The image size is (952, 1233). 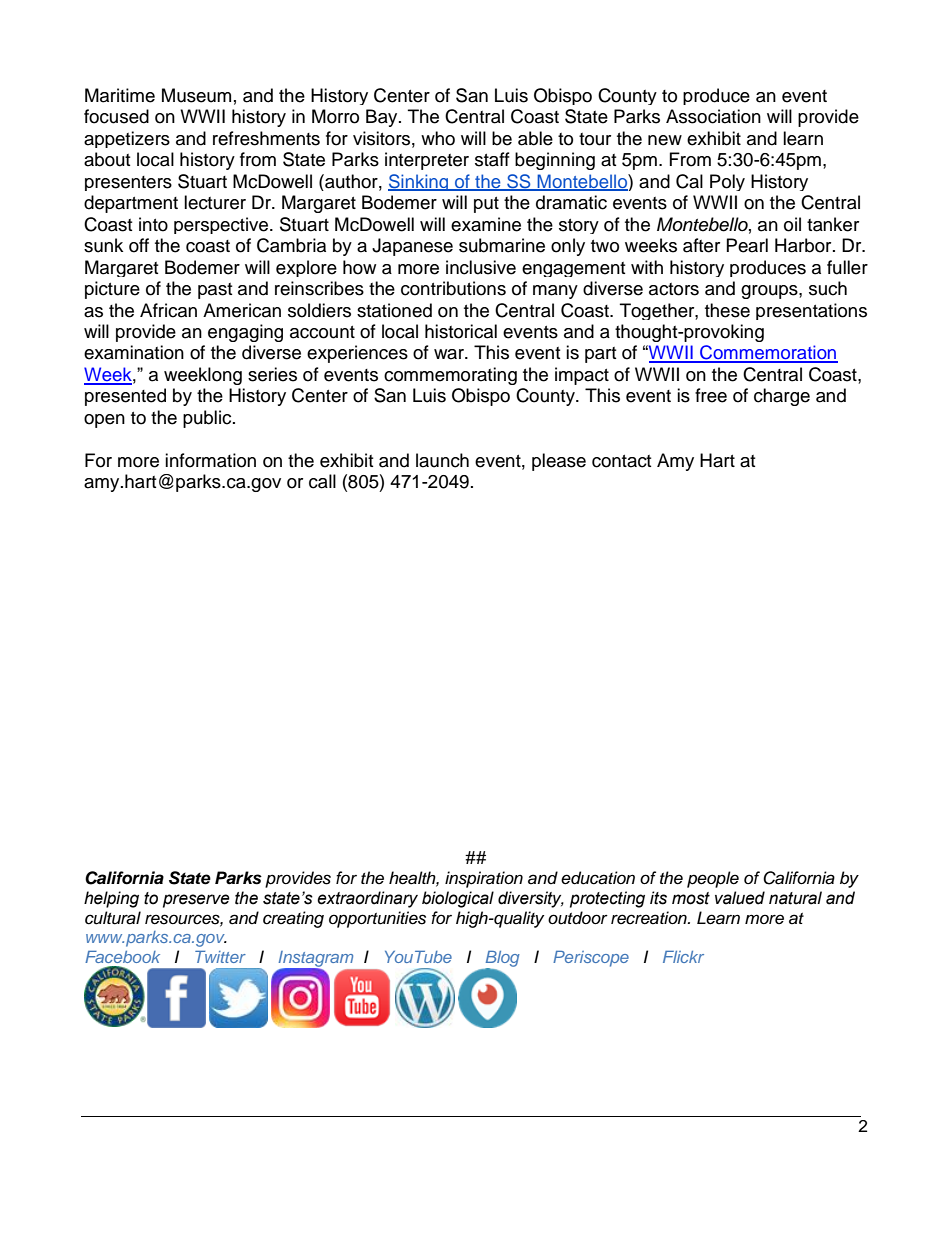 I want to click on charge, so click(x=782, y=397).
